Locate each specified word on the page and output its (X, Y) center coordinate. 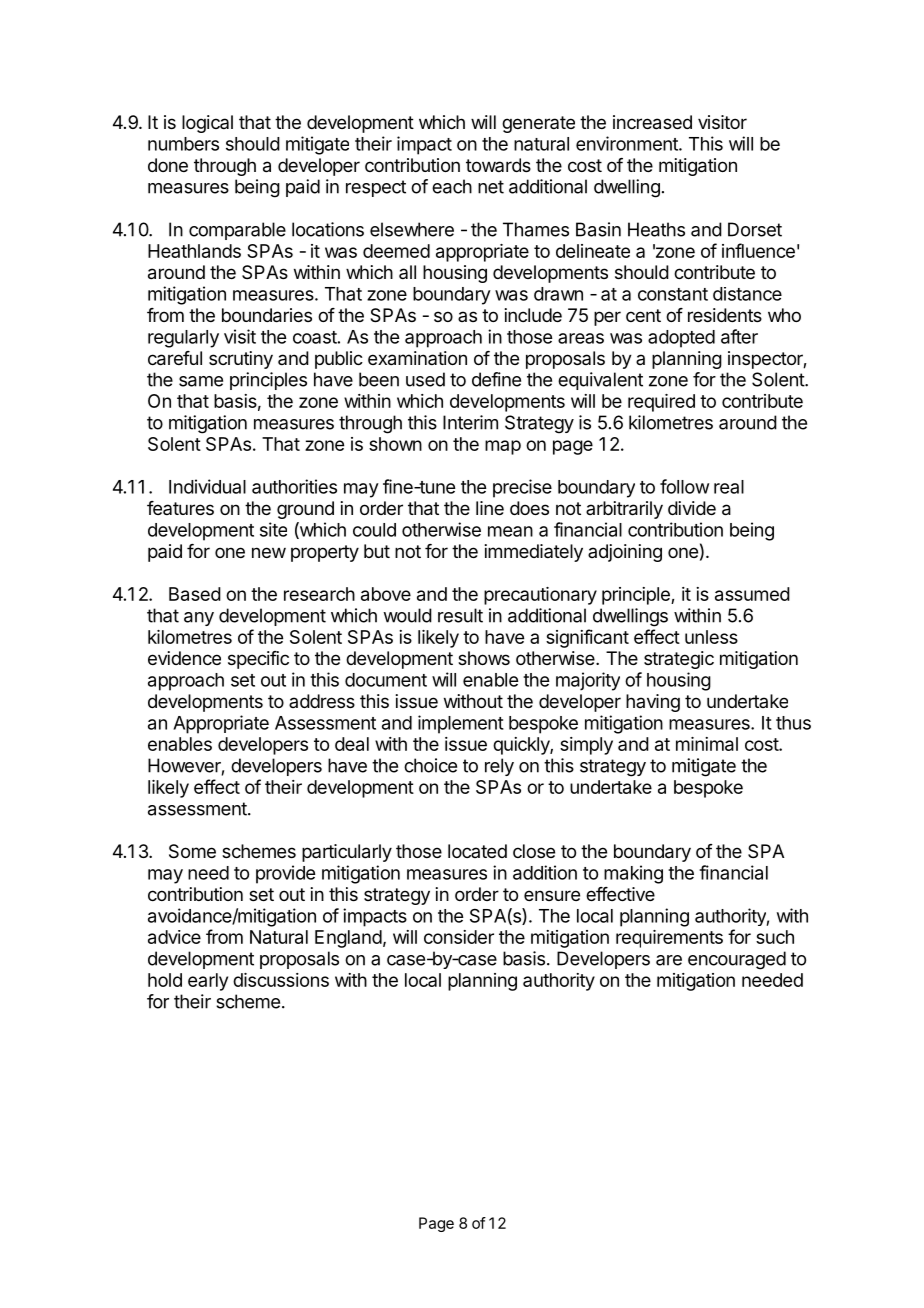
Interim (470, 422)
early (208, 982)
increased (652, 122)
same (201, 381)
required (661, 403)
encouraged (737, 960)
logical (207, 124)
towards (498, 165)
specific (258, 660)
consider (459, 937)
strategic (679, 660)
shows (484, 658)
